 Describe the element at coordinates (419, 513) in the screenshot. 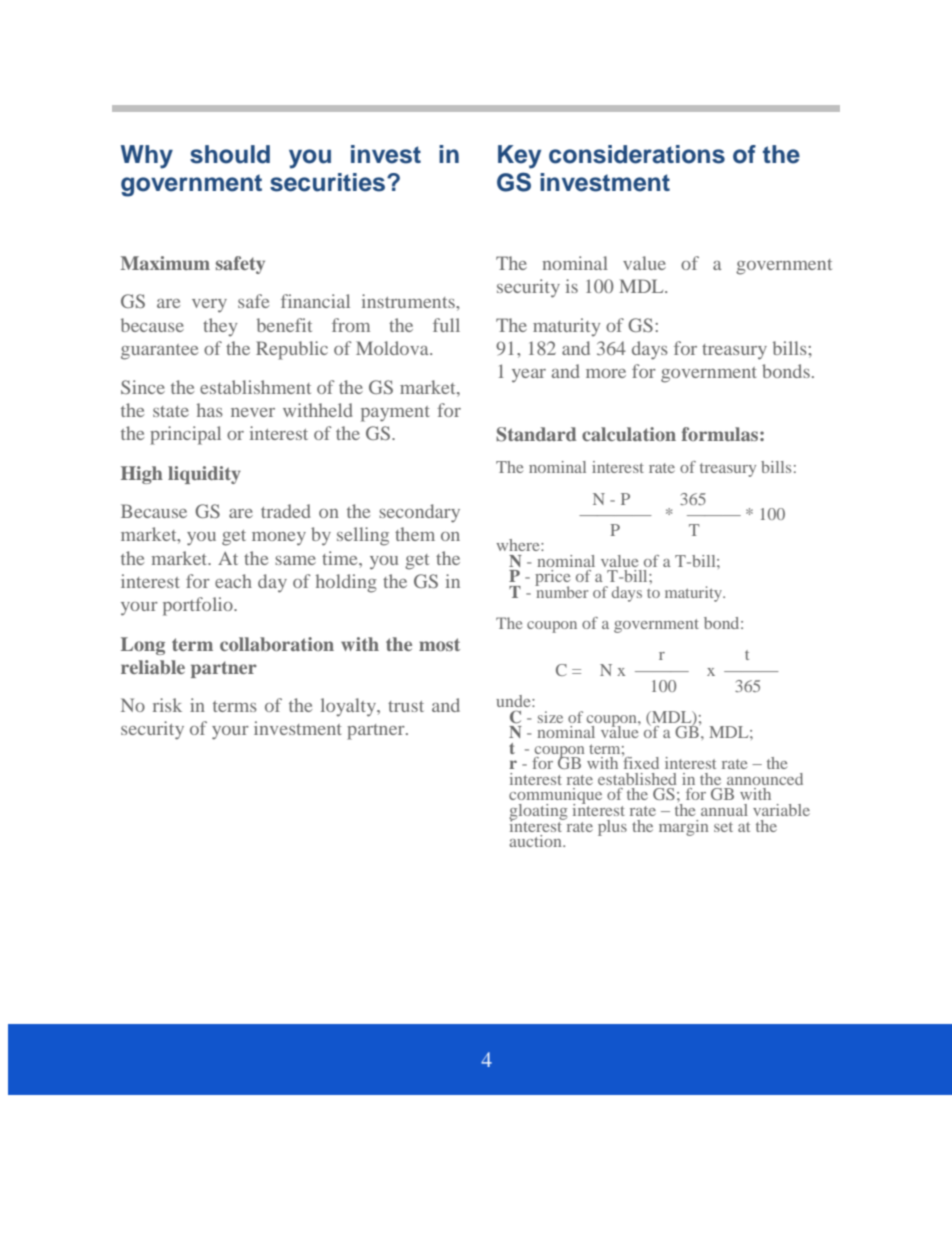

I see `secondary` at that location.
